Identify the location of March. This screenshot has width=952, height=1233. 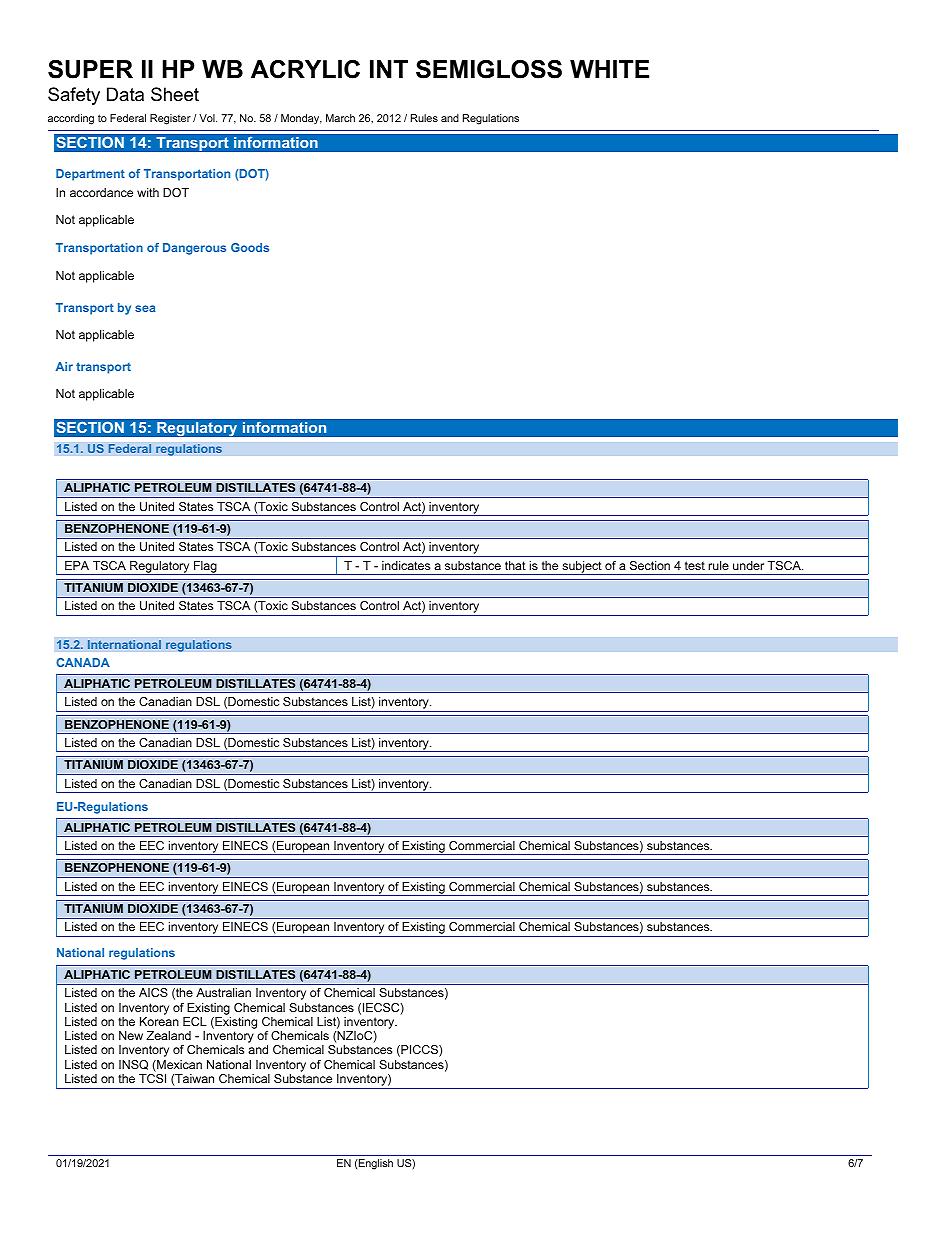
(340, 118).
